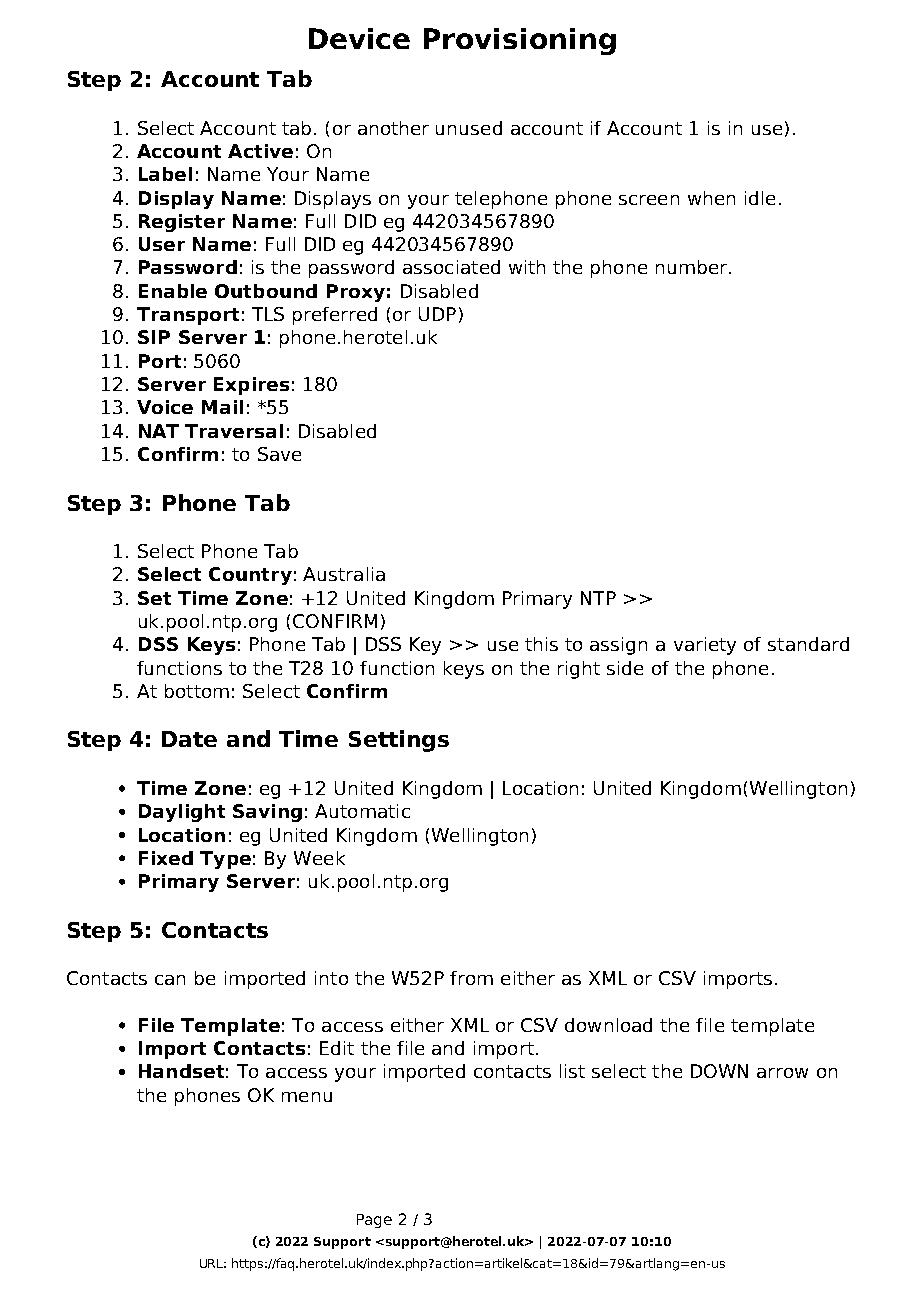  Describe the element at coordinates (374, 1221) in the screenshot. I see `Page` at that location.
